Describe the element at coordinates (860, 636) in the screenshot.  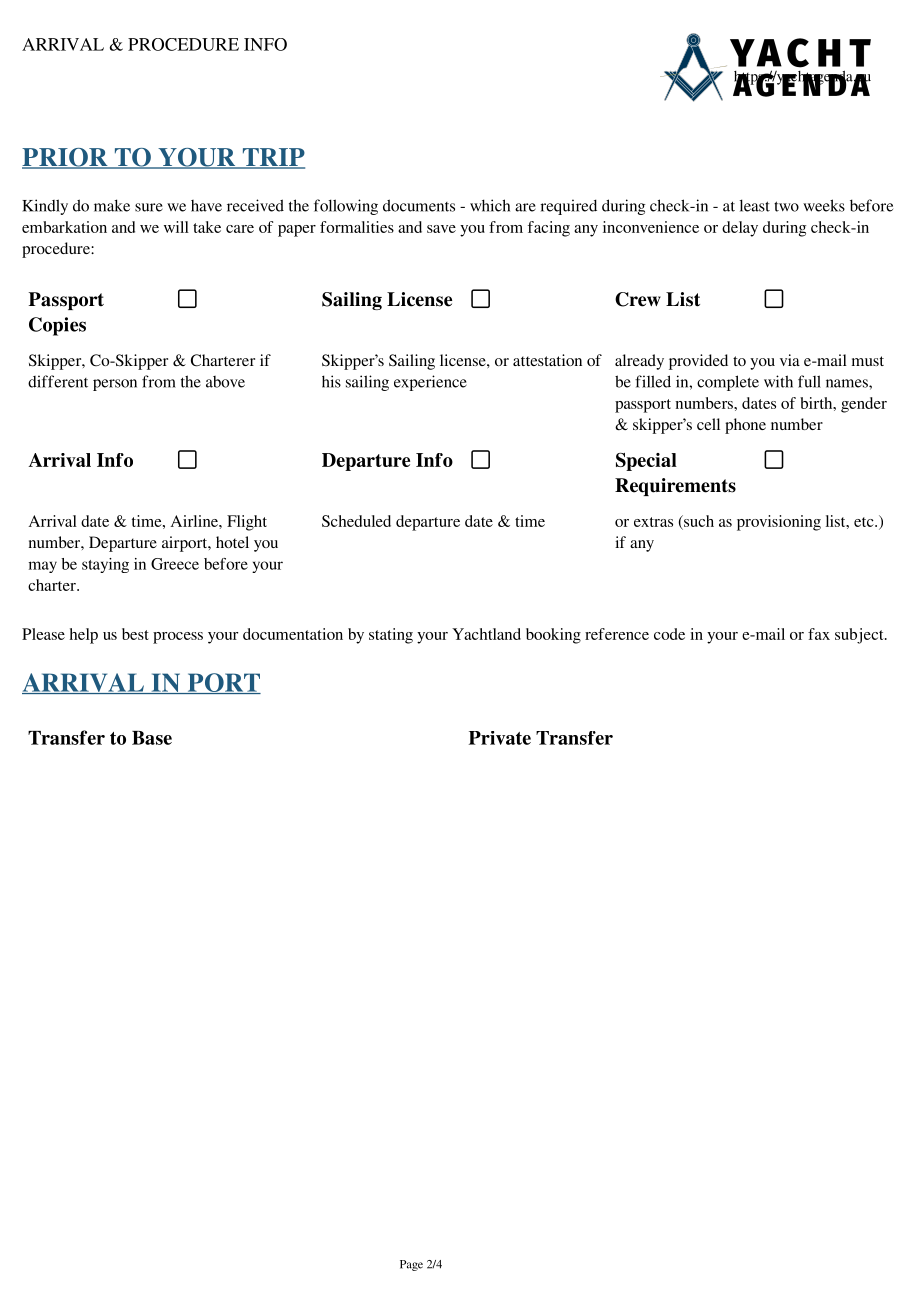
I see `subject` at that location.
